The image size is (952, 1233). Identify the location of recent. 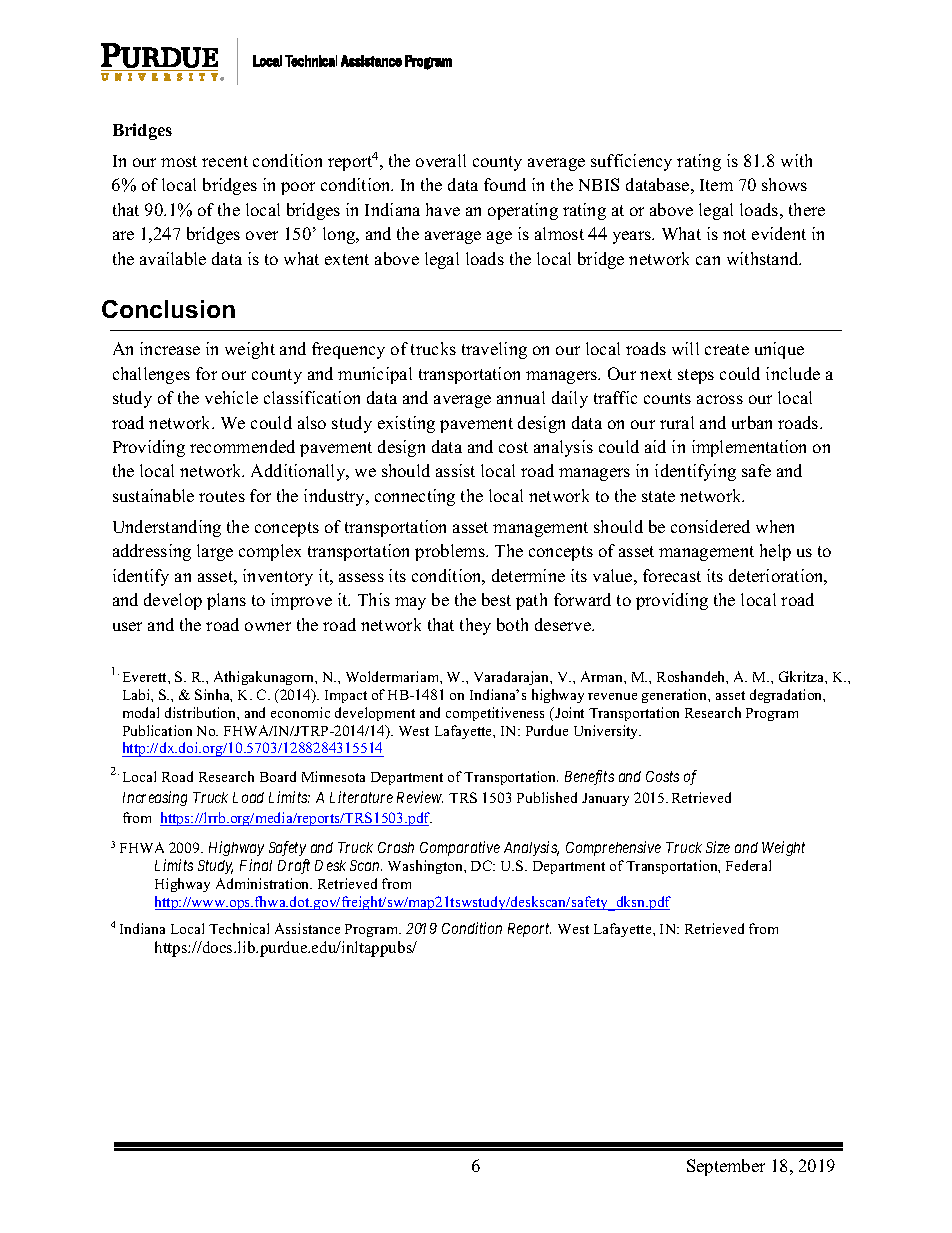
(225, 161).
